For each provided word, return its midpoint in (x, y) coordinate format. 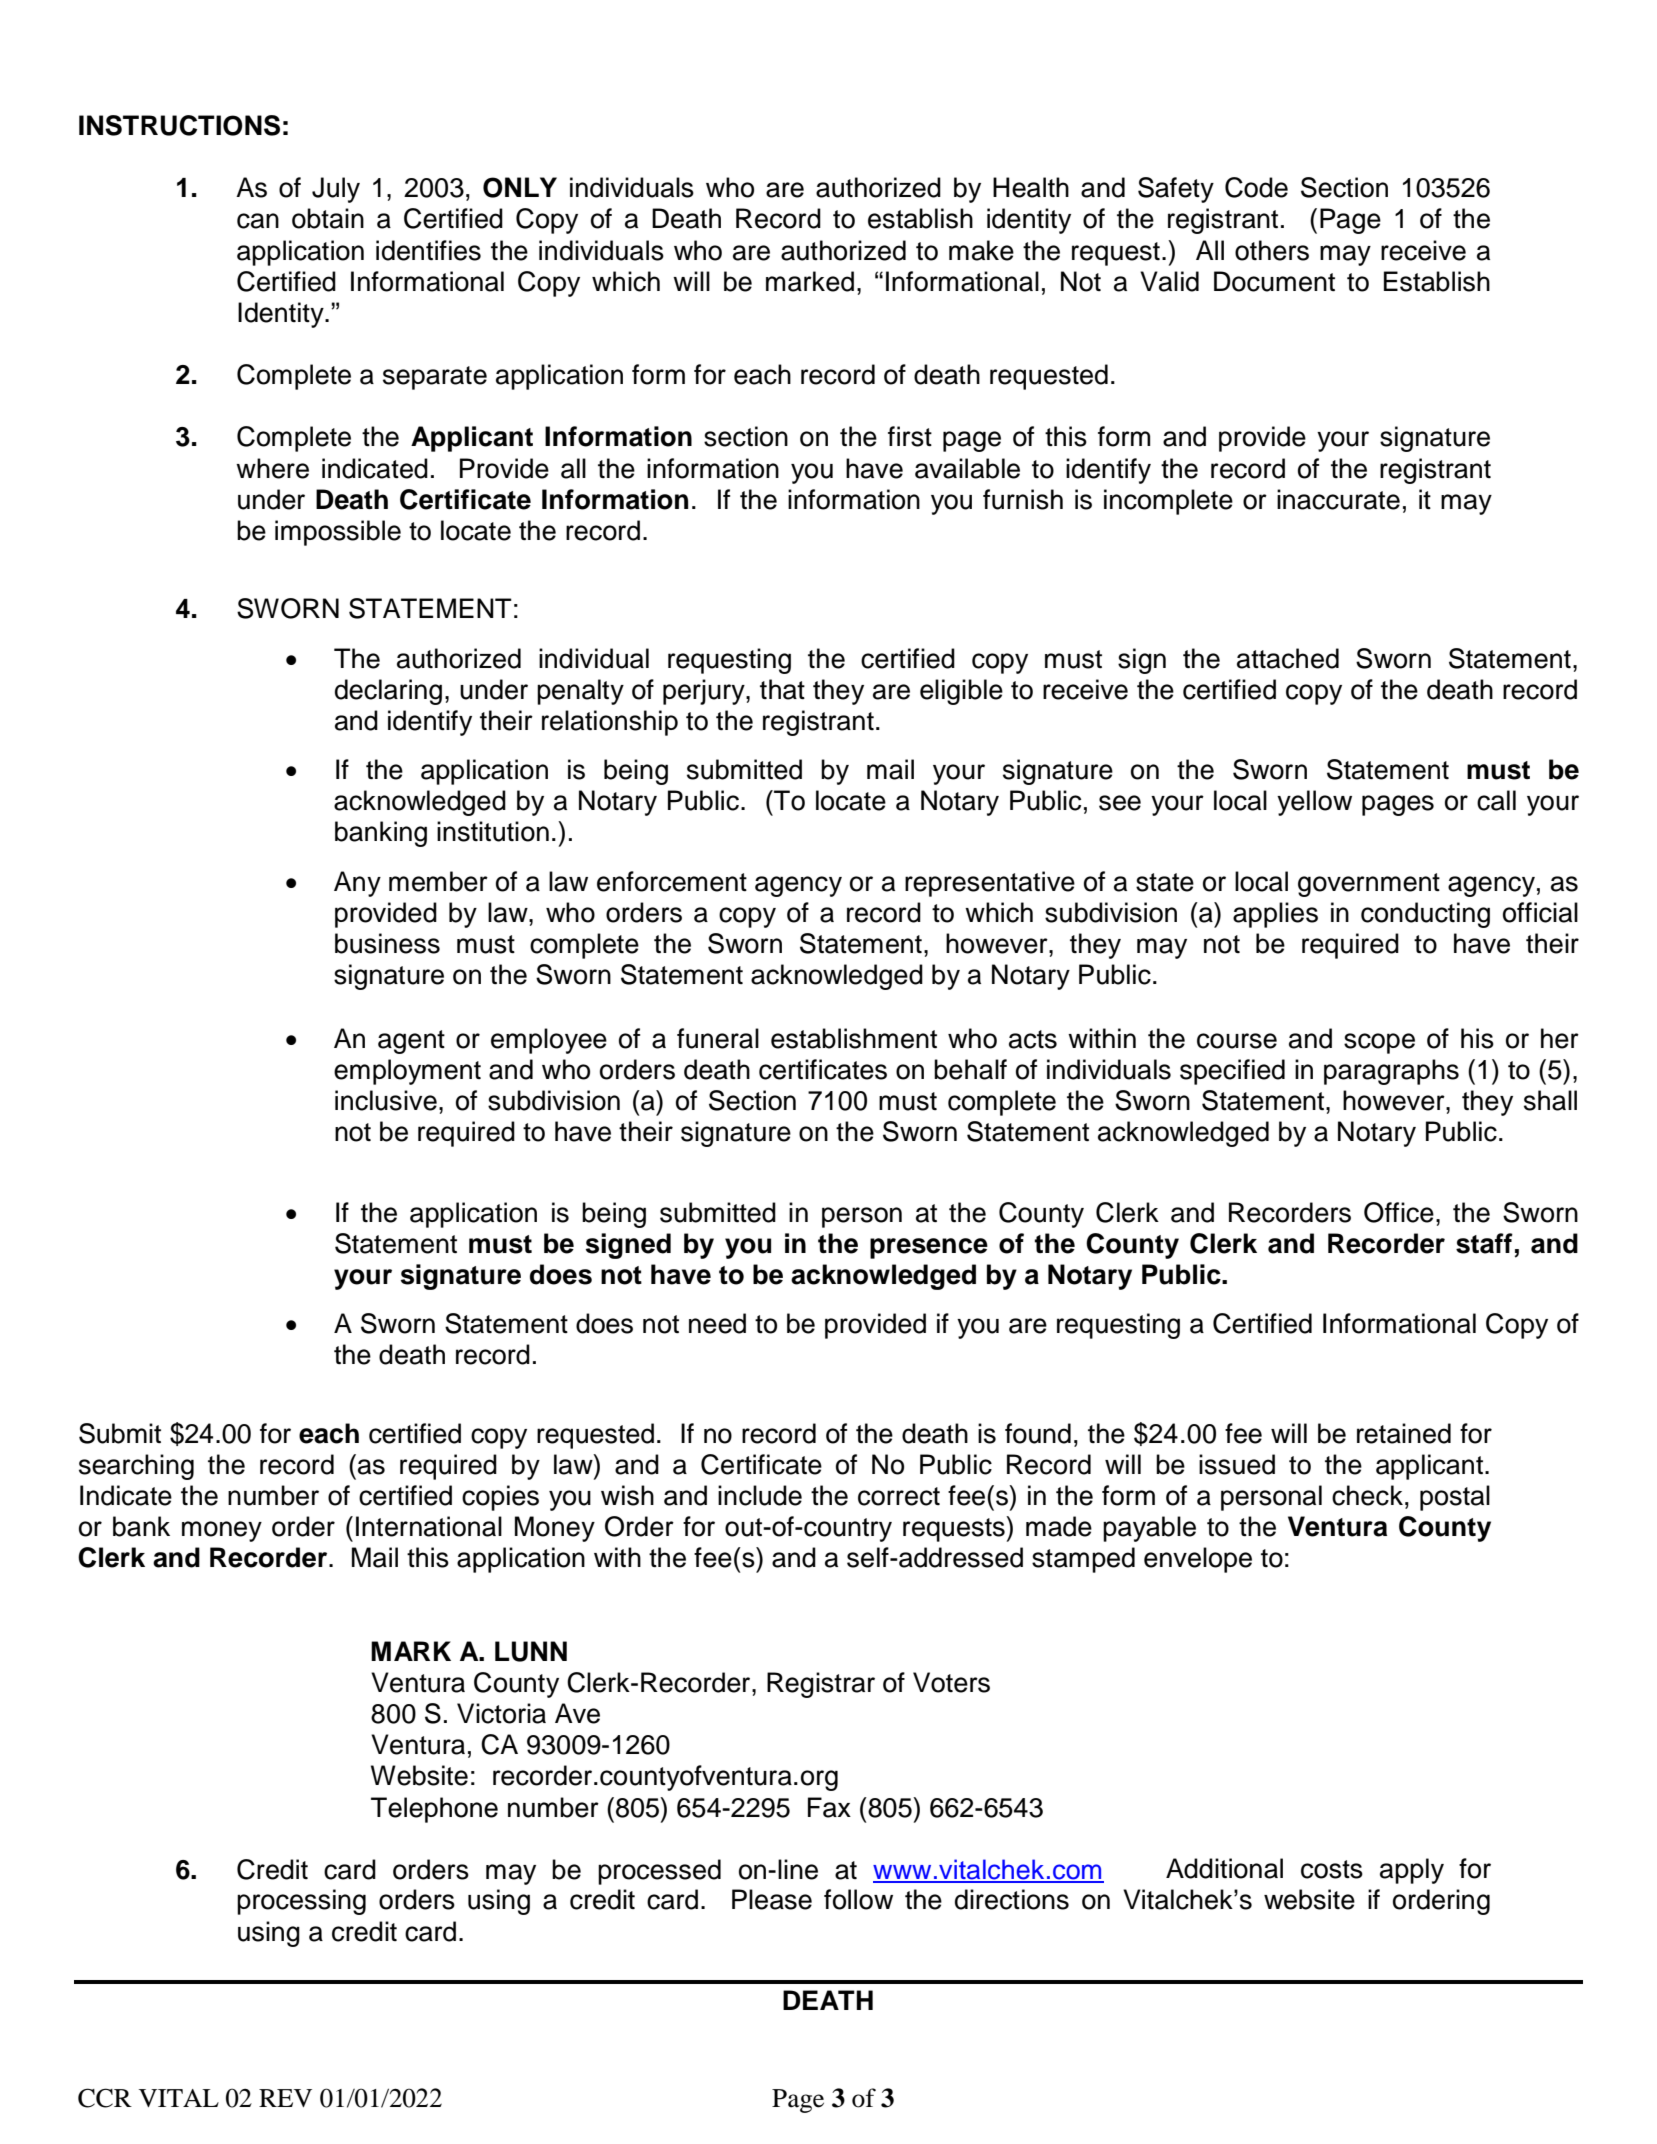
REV (285, 2098)
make (981, 250)
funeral (718, 1038)
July (336, 190)
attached (1288, 658)
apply (1412, 1871)
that (782, 689)
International (429, 1526)
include (760, 1495)
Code (1256, 187)
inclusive (386, 1100)
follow (858, 1899)
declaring (388, 692)
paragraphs (1391, 1072)
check (1367, 1495)
